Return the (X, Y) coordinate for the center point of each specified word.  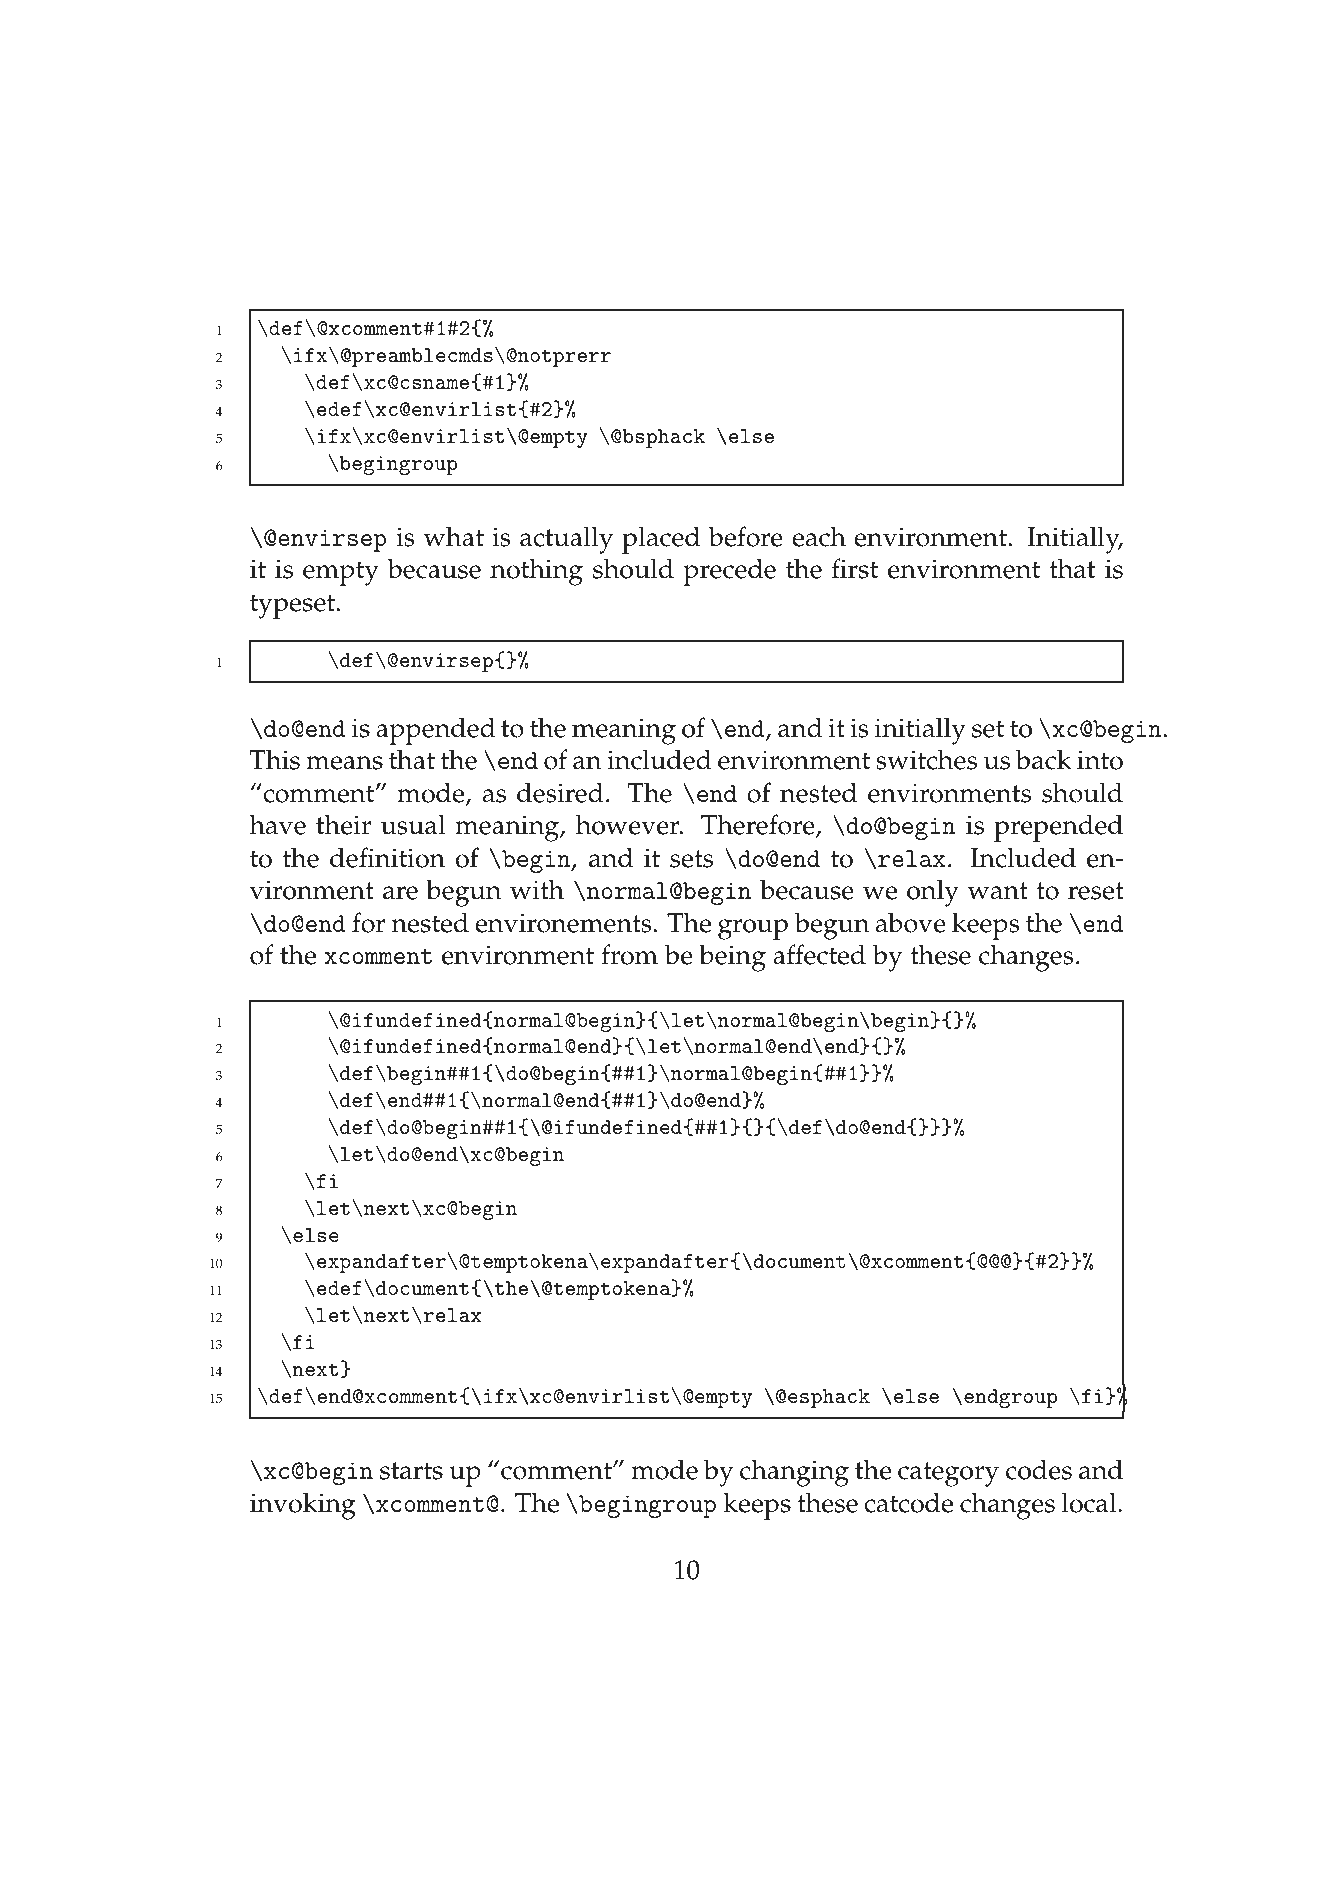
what (454, 536)
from (629, 954)
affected (819, 954)
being (732, 958)
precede (729, 572)
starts (411, 1471)
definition (387, 857)
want (998, 891)
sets (691, 859)
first (855, 568)
